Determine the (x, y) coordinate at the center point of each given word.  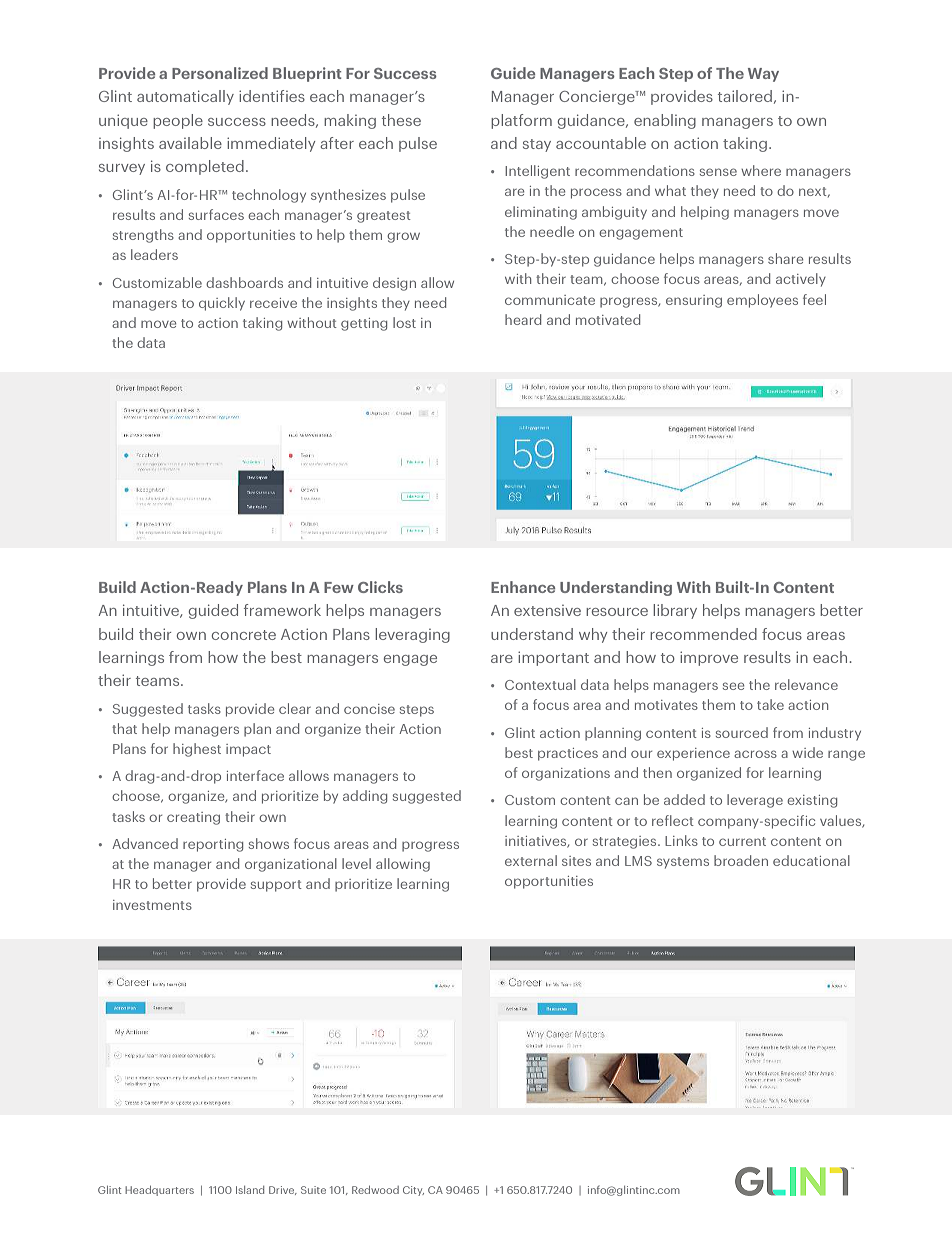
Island (250, 1190)
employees (762, 301)
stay (537, 145)
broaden (741, 860)
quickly (222, 304)
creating (193, 818)
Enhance (523, 587)
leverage (755, 801)
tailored (745, 96)
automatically (185, 97)
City (413, 1191)
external (531, 860)
